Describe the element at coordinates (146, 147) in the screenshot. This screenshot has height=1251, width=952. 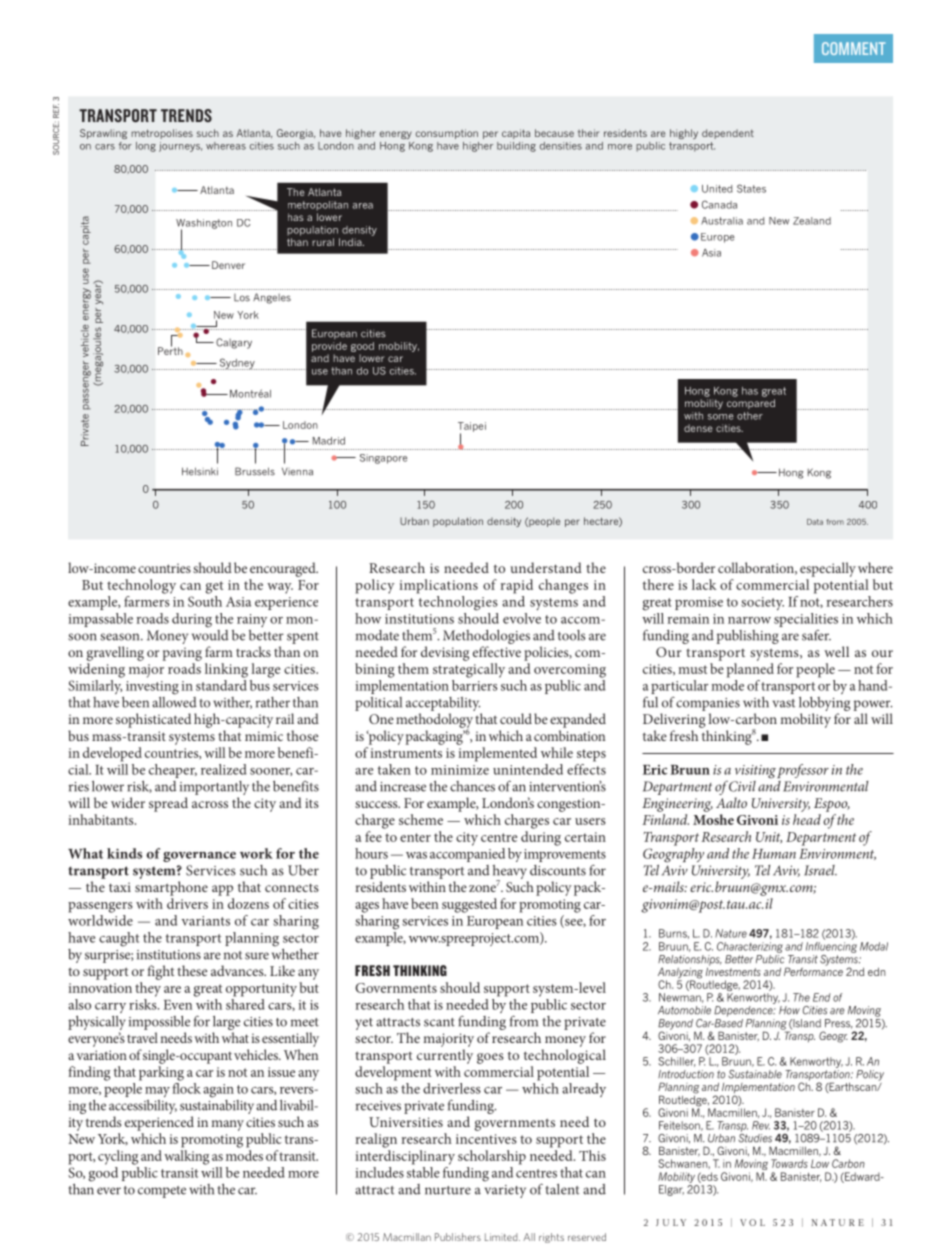
I see `long` at that location.
